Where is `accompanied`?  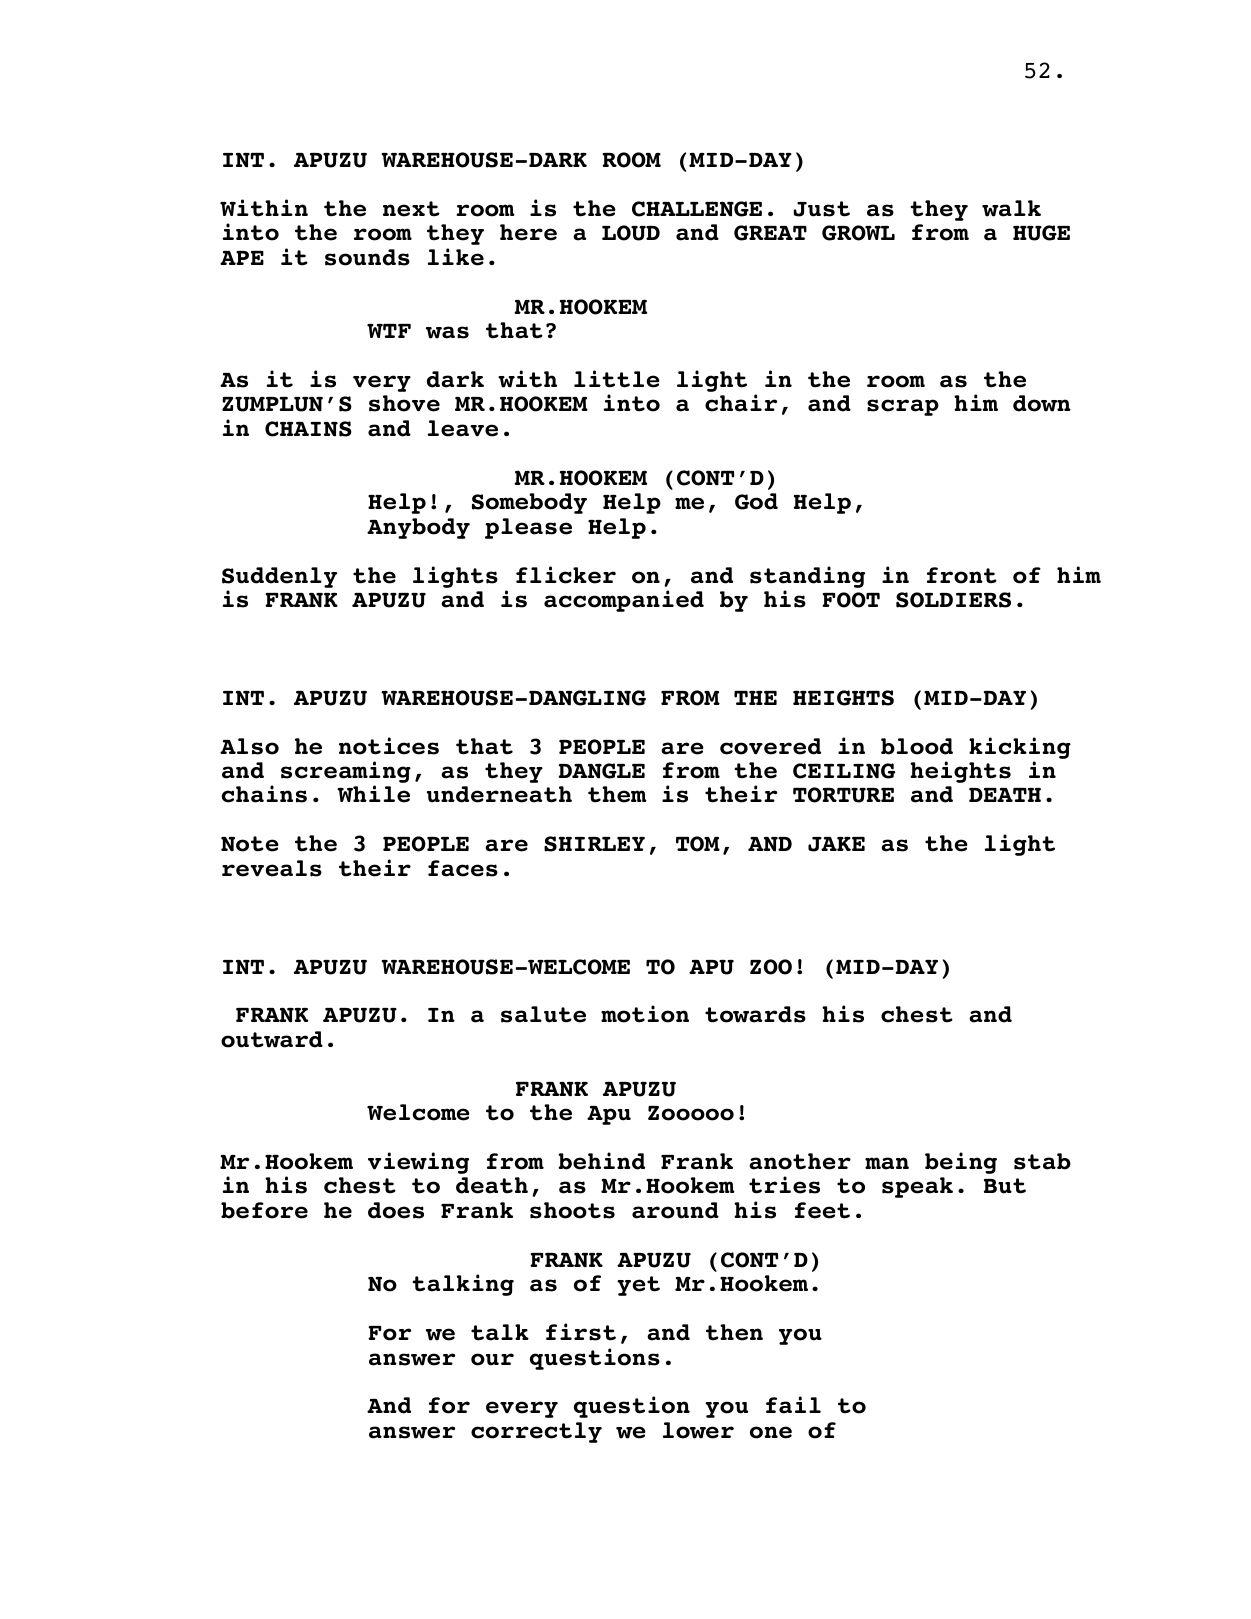 accompanied is located at coordinates (624, 601).
